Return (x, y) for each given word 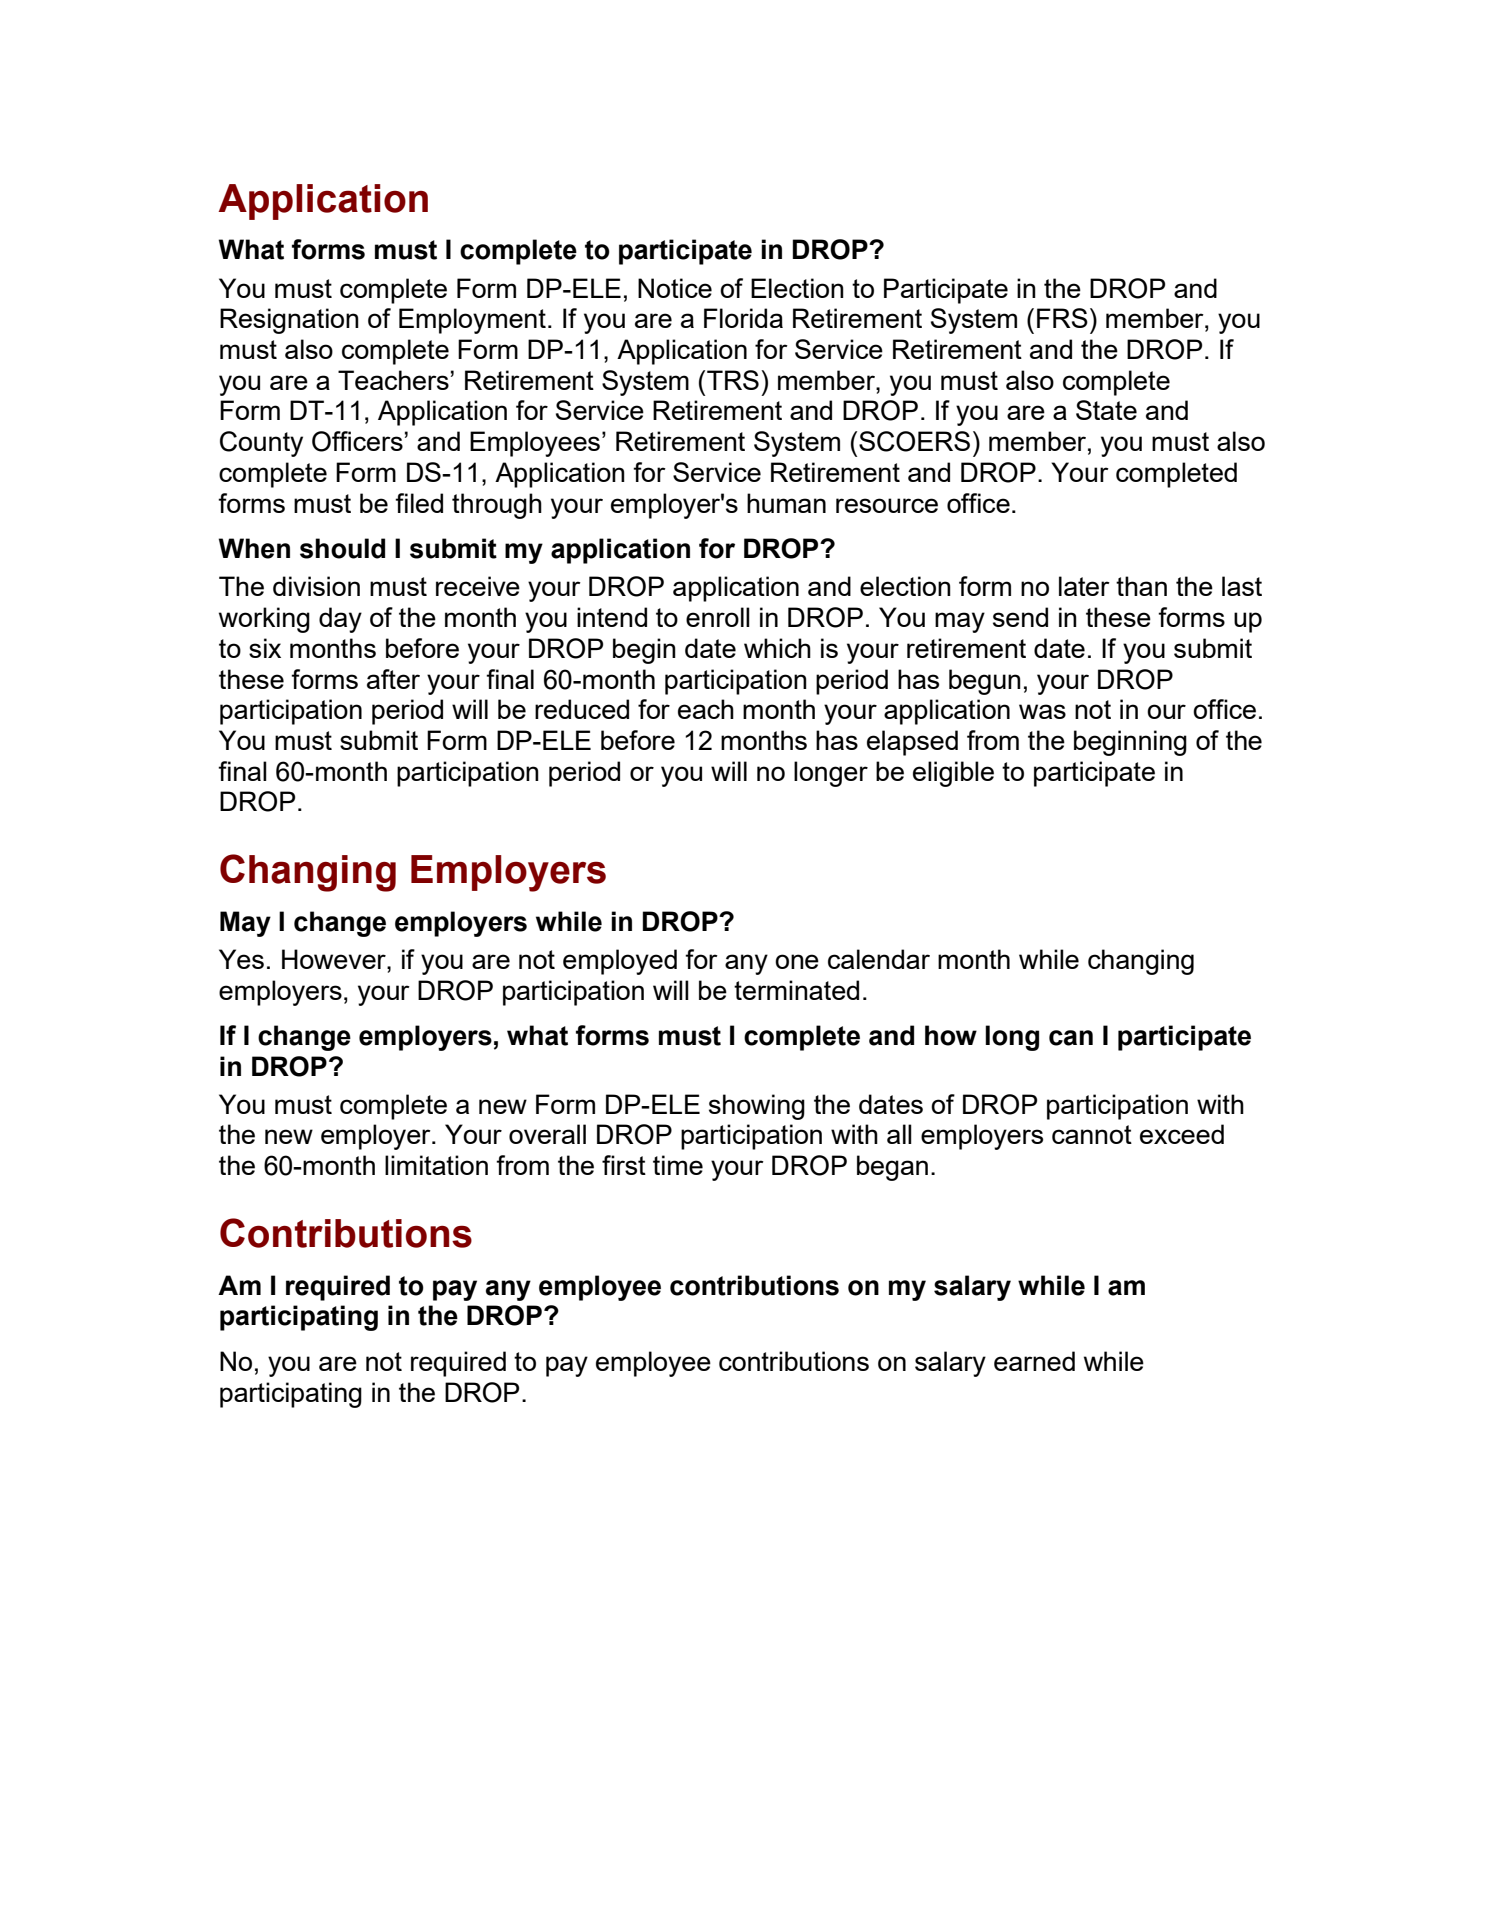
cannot (1092, 1134)
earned (1034, 1361)
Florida (743, 318)
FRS (1062, 318)
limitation (436, 1165)
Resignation (289, 321)
